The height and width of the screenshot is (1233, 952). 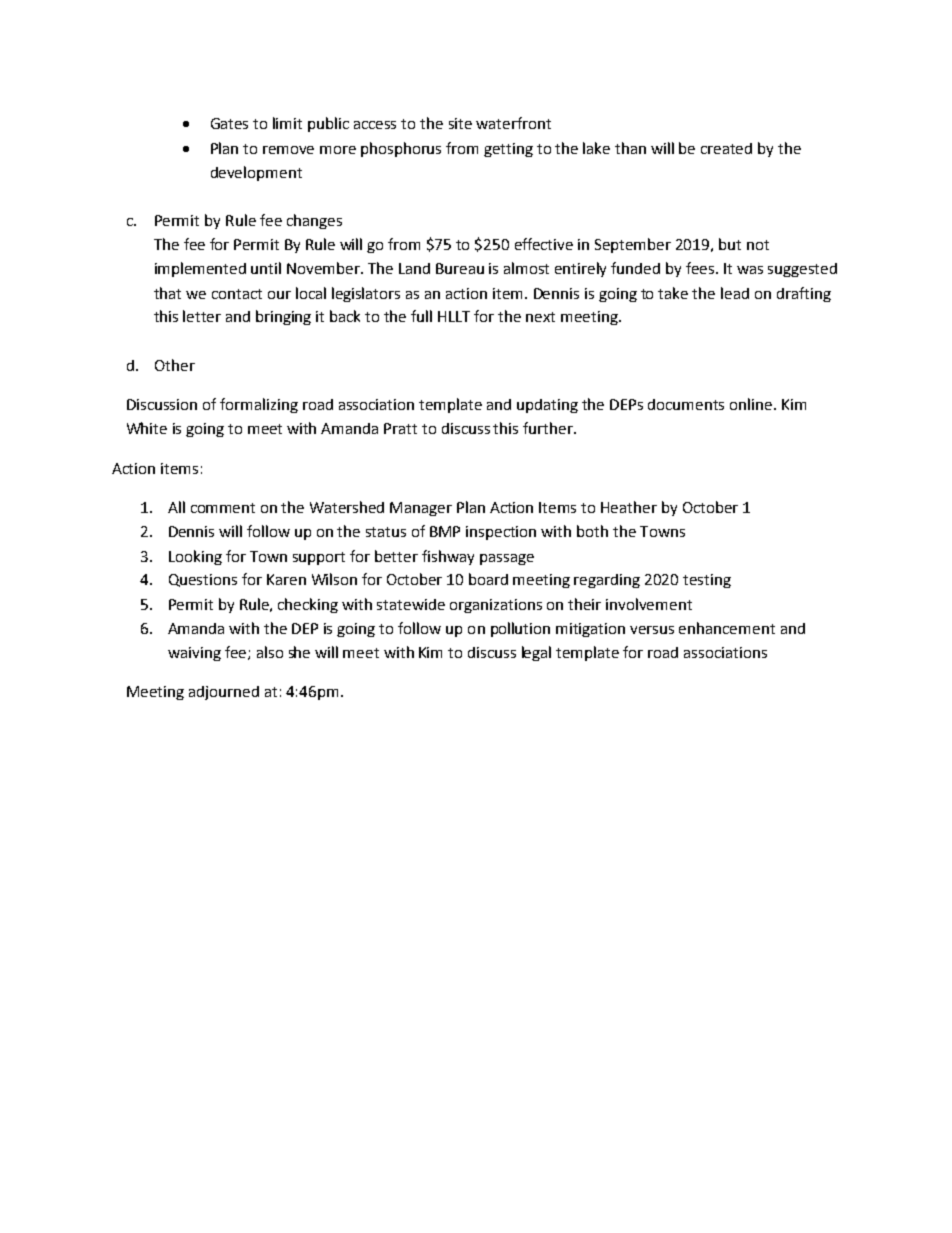 I want to click on site, so click(x=460, y=123).
